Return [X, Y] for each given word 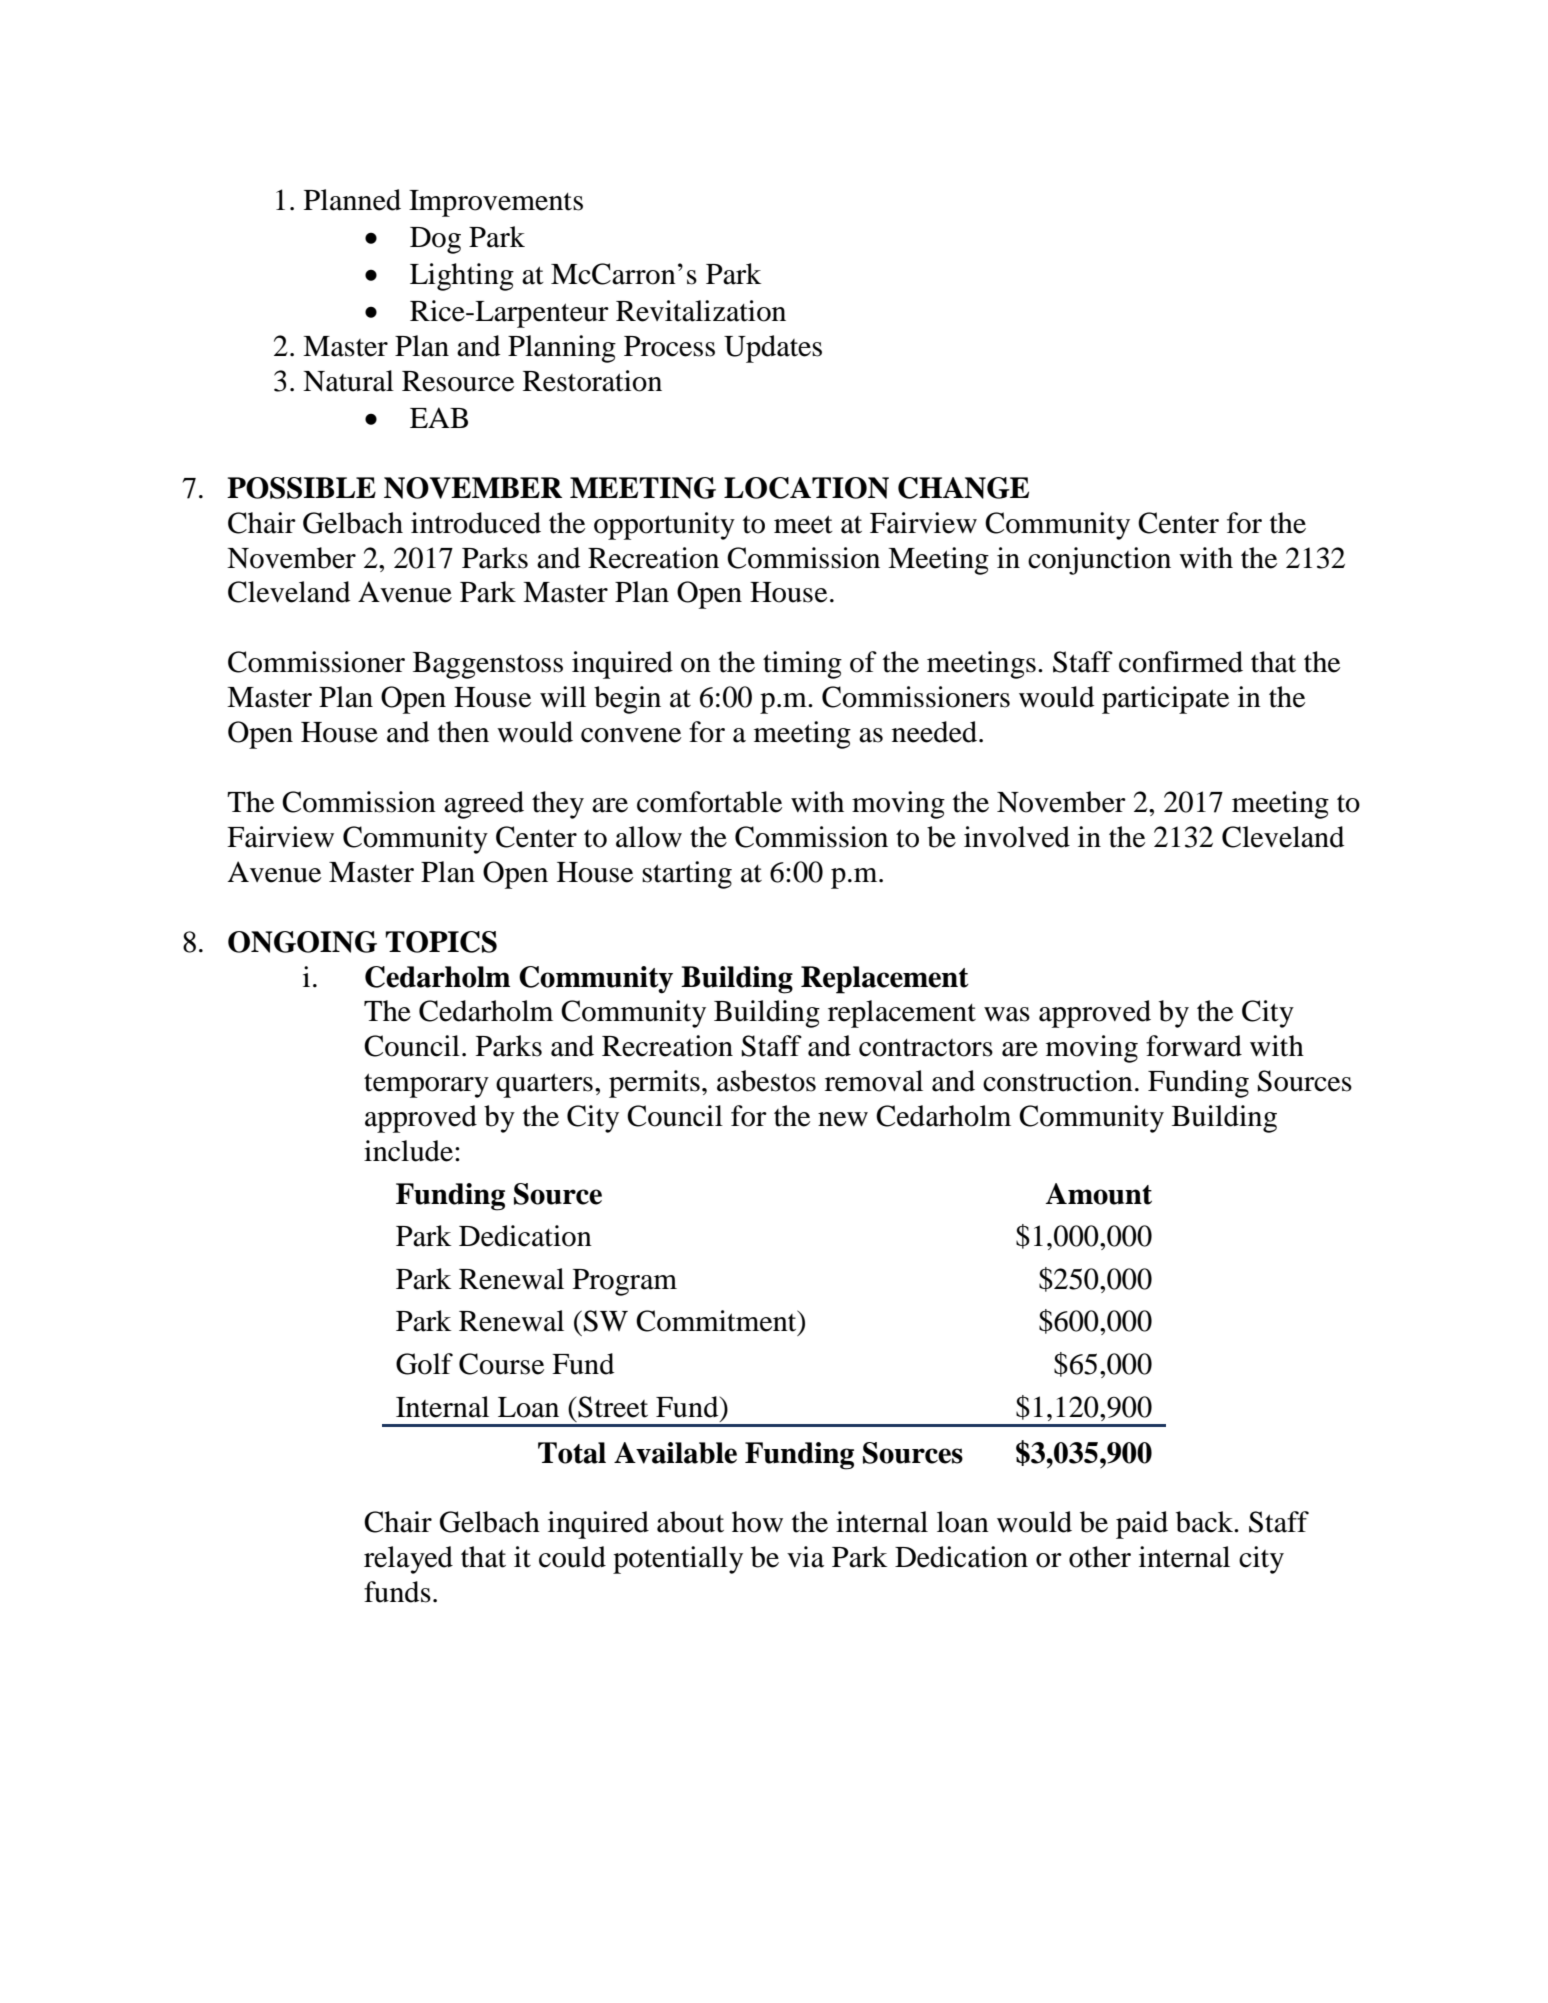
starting [687, 875]
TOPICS [441, 942]
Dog [435, 240]
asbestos [766, 1081]
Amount [1099, 1194]
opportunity [664, 526]
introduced [476, 523]
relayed [408, 1560]
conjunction [1099, 561]
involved [1017, 837]
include [408, 1151]
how [757, 1522]
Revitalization [701, 311]
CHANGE [963, 488]
